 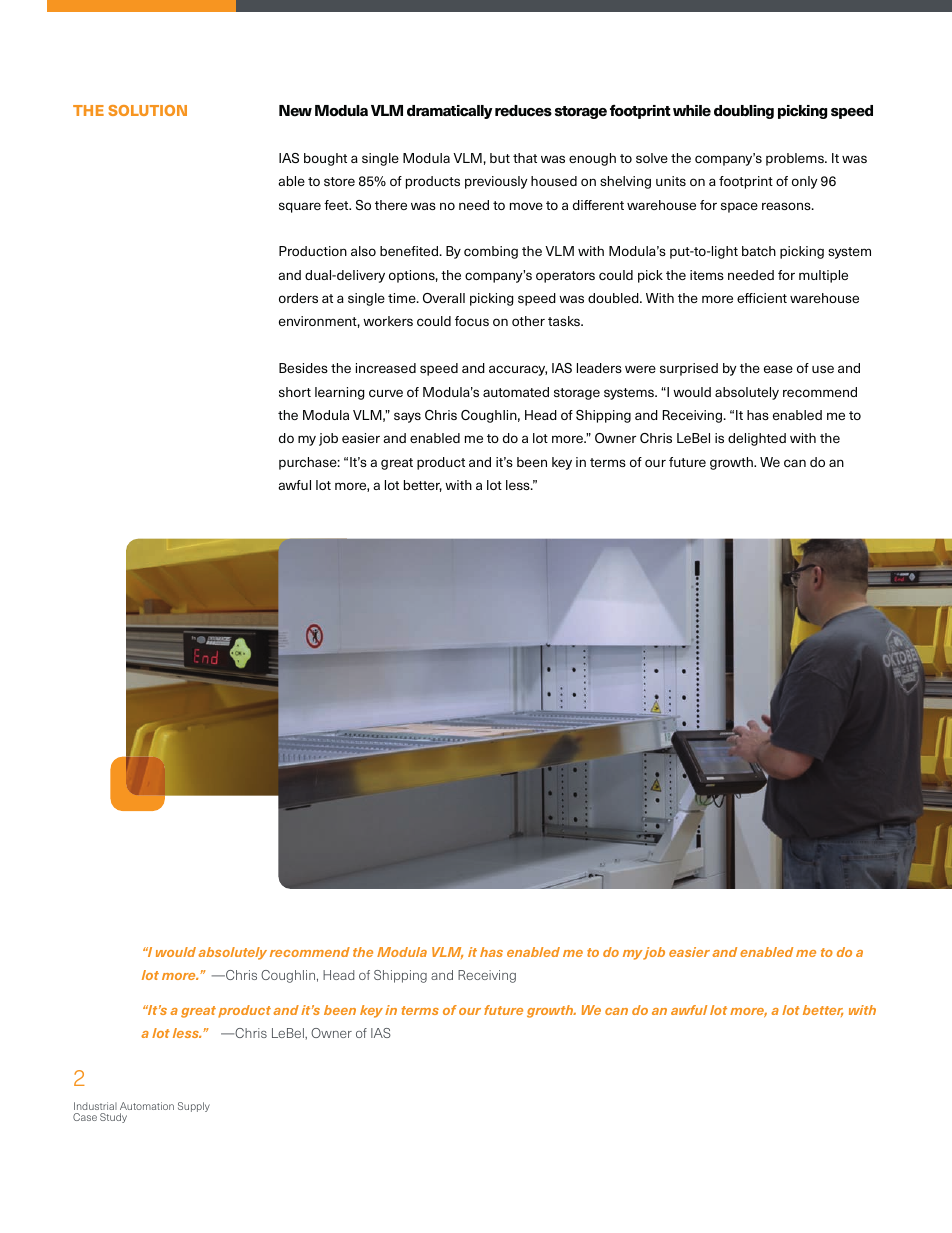 I want to click on doubling, so click(x=744, y=112).
